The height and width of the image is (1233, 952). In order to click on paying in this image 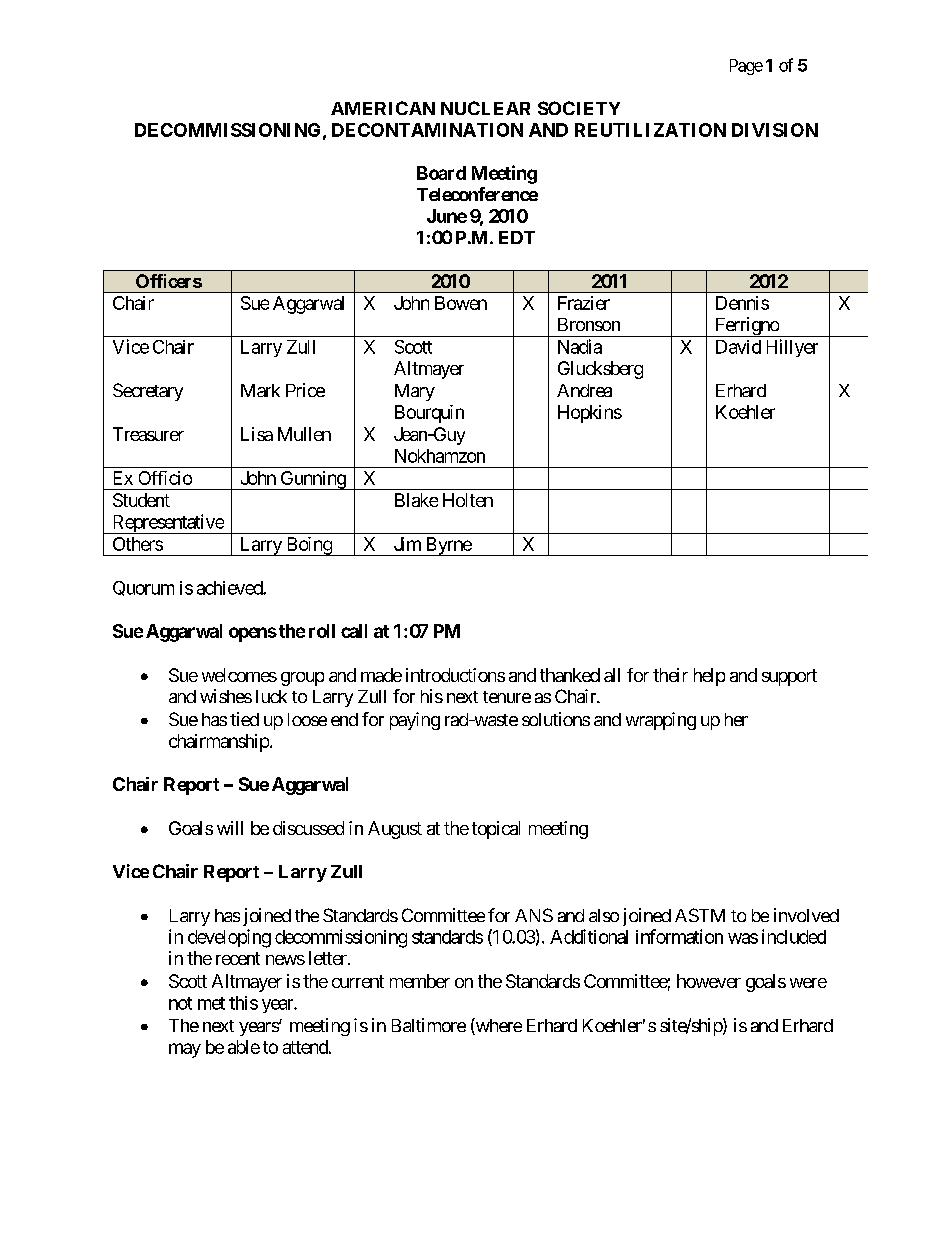, I will do `click(415, 721)`.
